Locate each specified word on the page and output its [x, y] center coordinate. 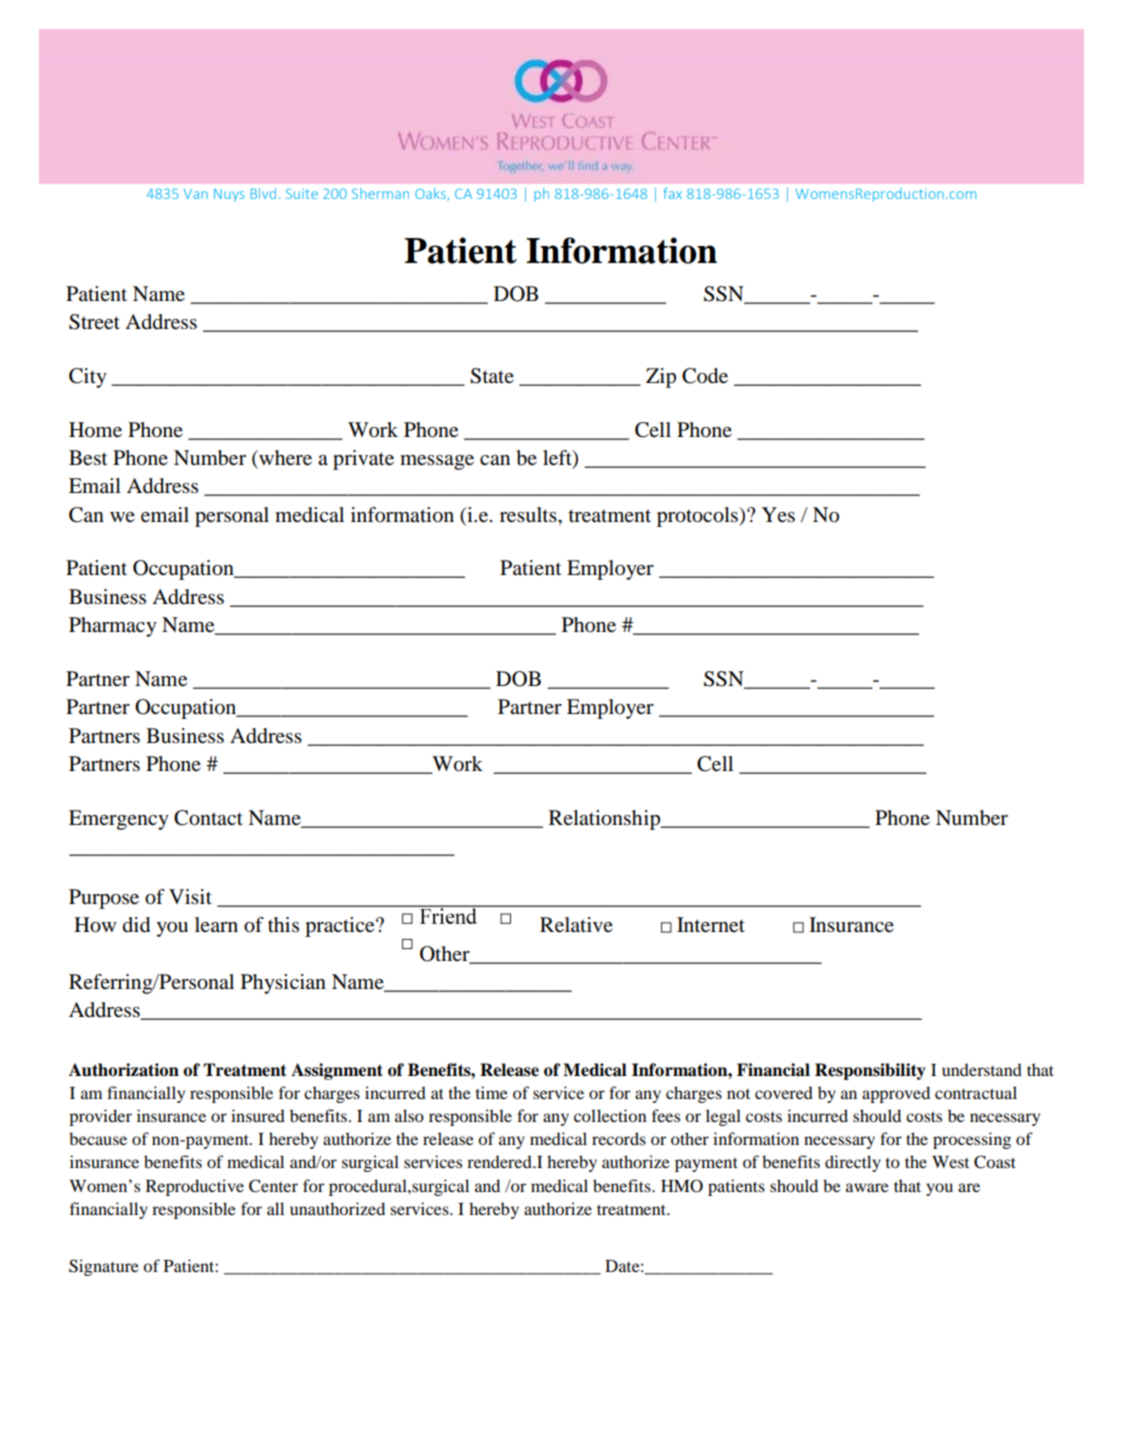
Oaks [431, 194]
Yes [778, 515]
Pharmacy [113, 627]
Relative [576, 925]
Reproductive [195, 1187]
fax [672, 193]
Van [196, 194]
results [529, 515]
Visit [190, 896]
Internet [711, 925]
